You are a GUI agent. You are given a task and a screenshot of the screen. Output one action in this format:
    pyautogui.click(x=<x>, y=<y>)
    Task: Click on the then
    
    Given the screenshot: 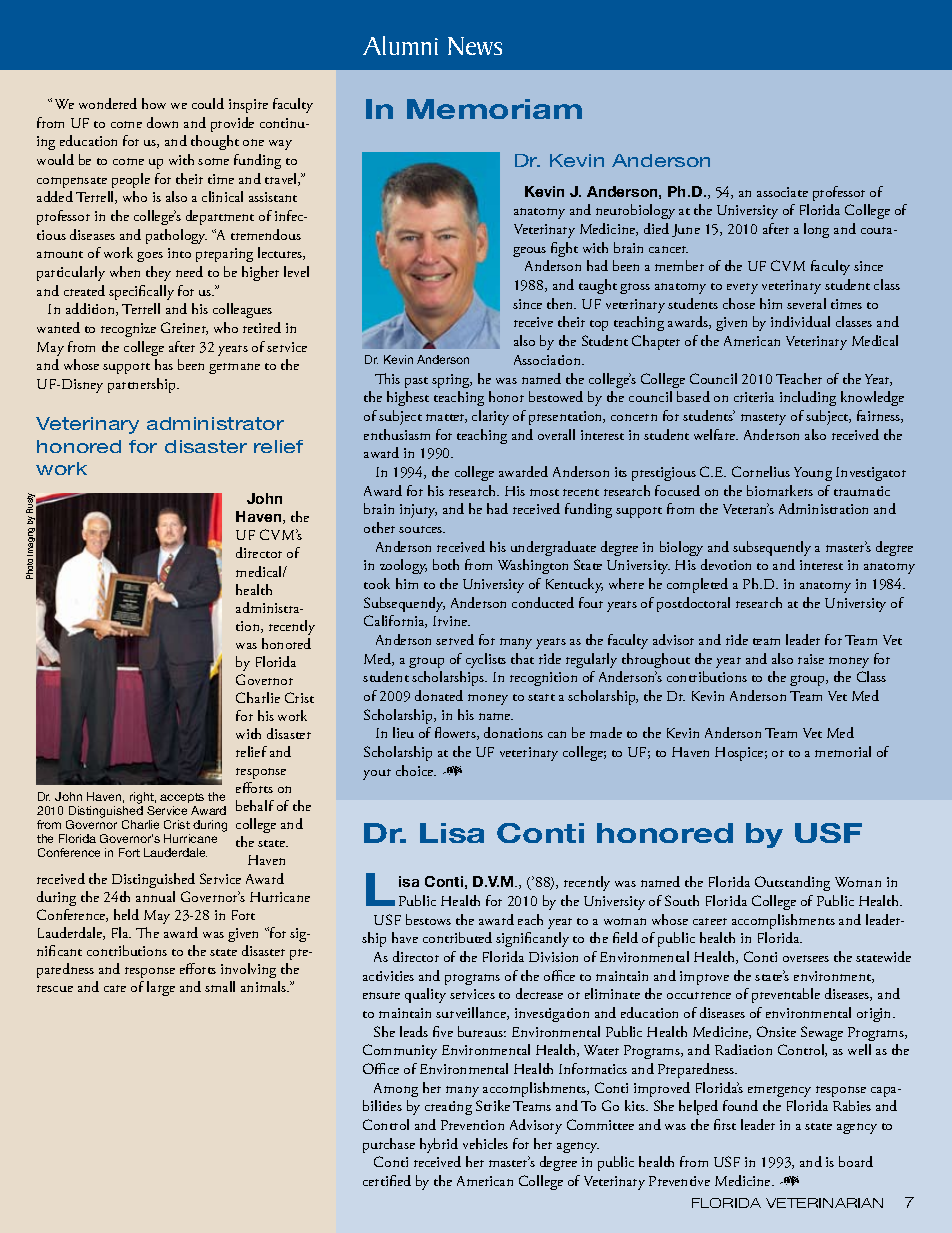 What is the action you would take?
    pyautogui.click(x=561, y=303)
